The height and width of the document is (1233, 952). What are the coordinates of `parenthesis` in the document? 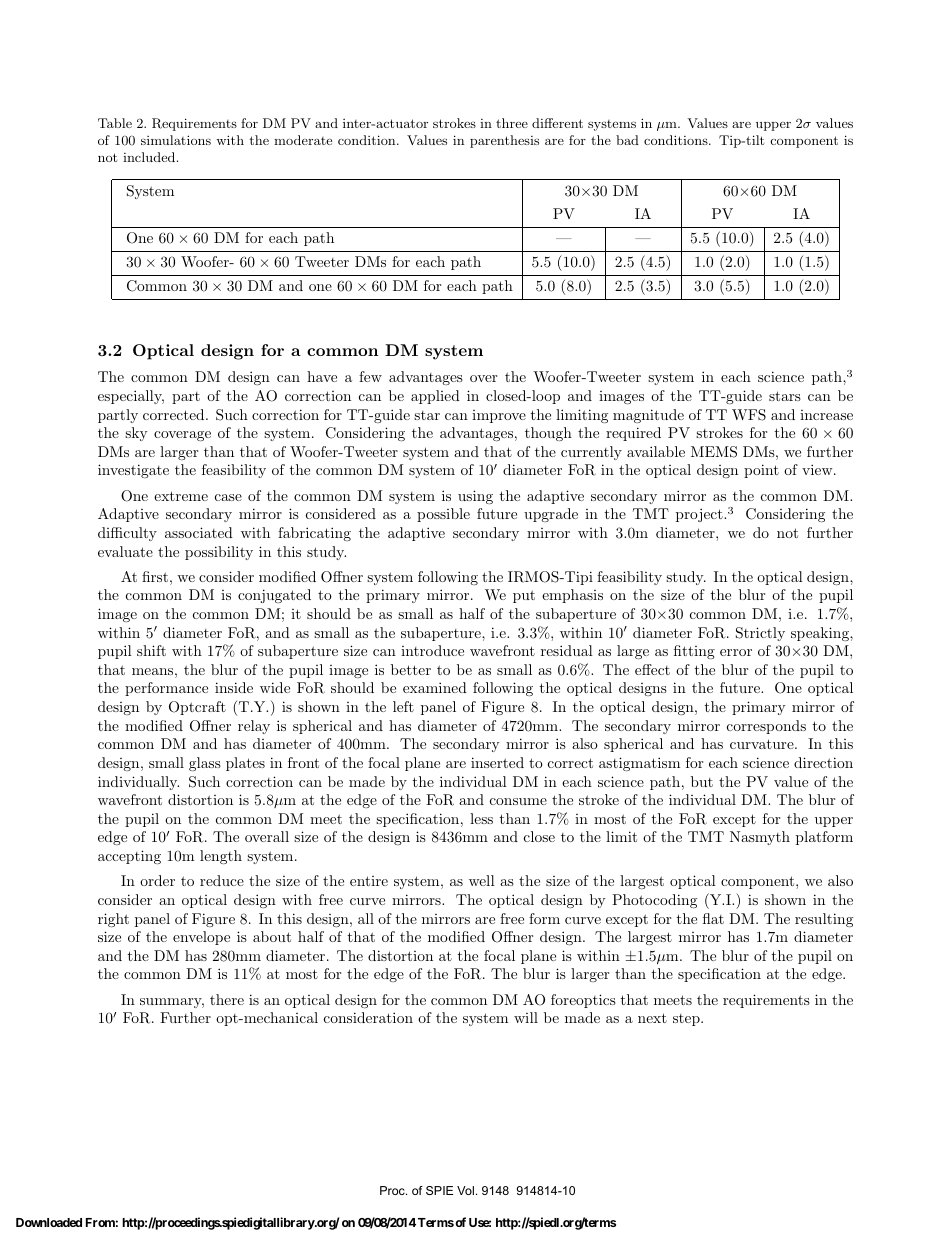 It's located at (504, 141).
